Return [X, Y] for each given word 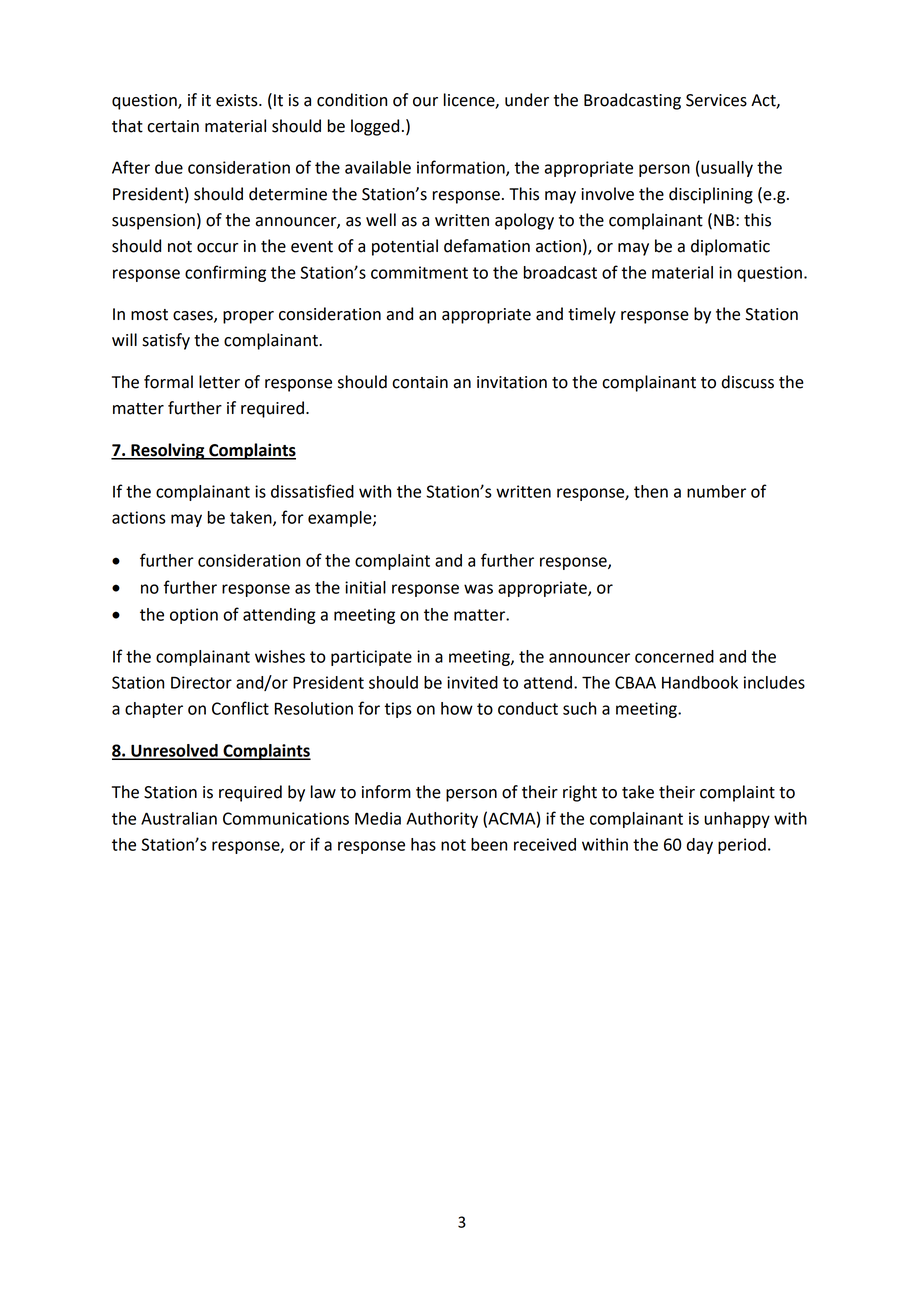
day [700, 846]
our [425, 102]
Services [716, 100]
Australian [179, 818]
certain [173, 126]
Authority [442, 820]
